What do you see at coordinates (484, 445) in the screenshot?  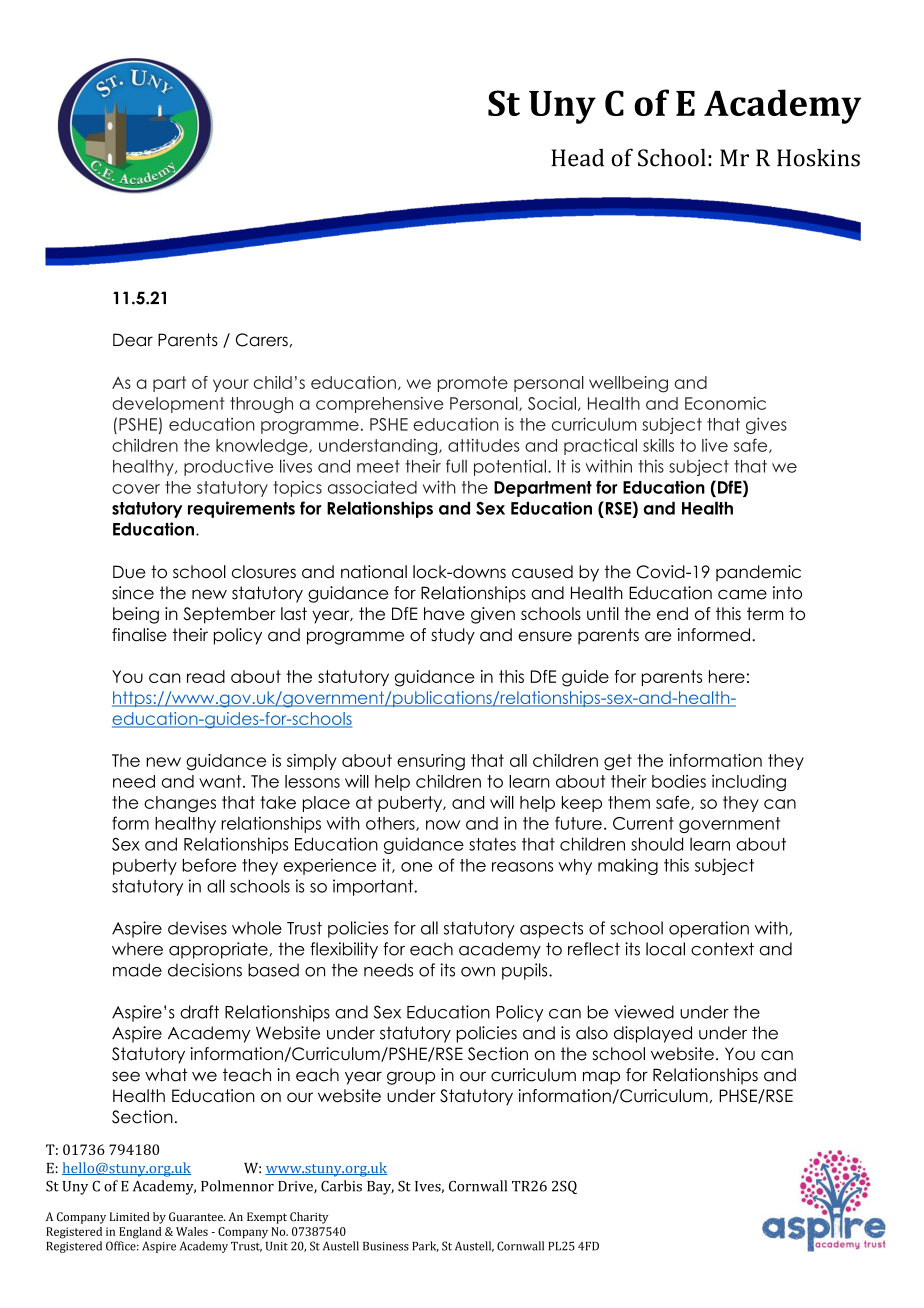 I see `attitudes` at bounding box center [484, 445].
